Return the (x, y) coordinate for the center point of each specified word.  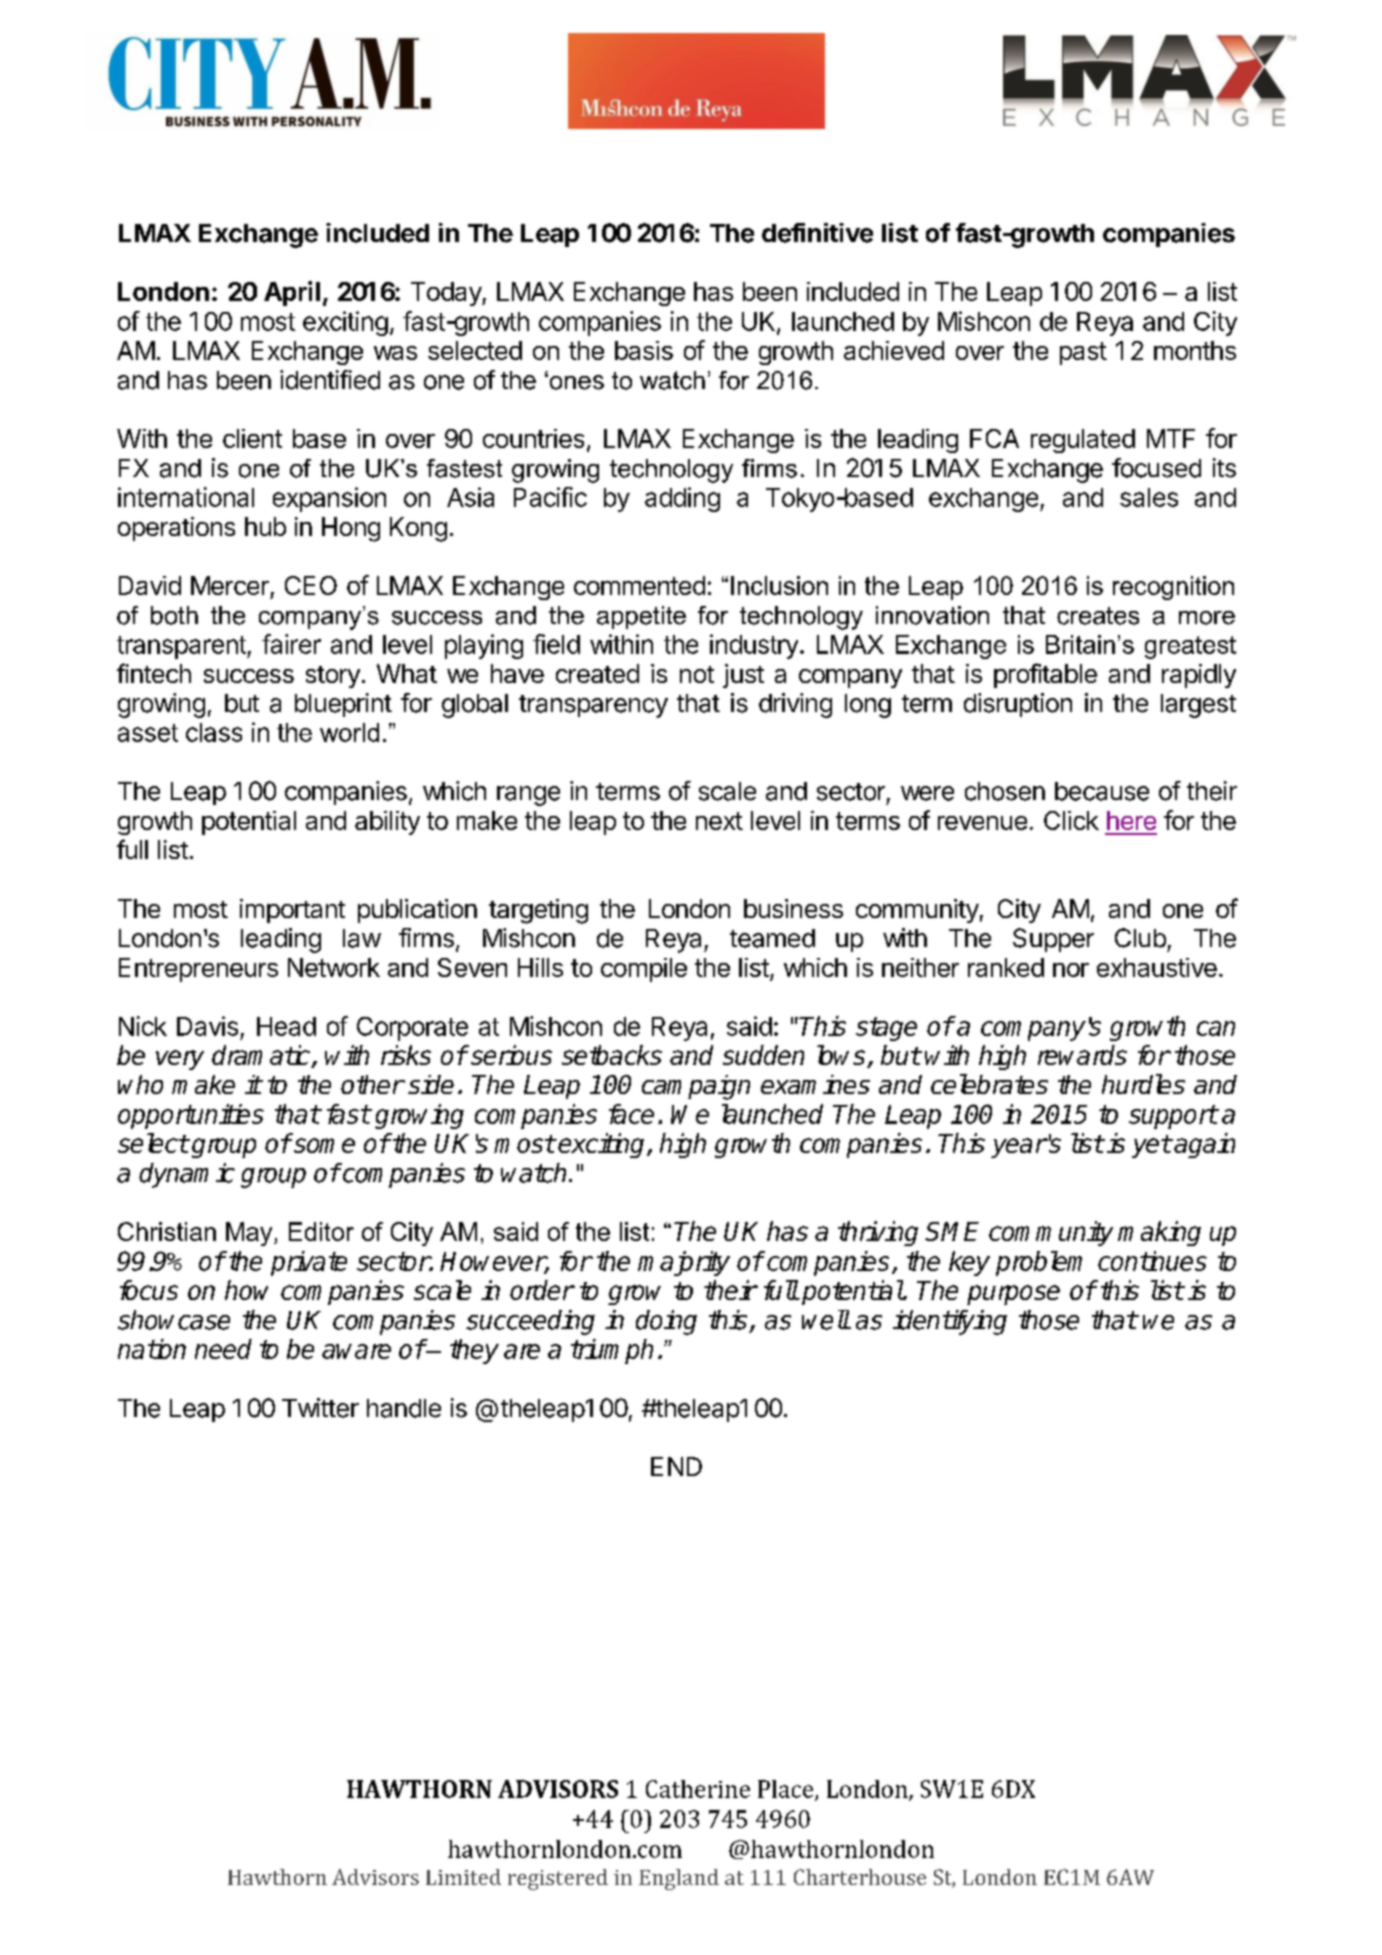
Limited (463, 1877)
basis (644, 350)
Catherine (698, 1789)
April (292, 293)
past (1083, 353)
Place (787, 1790)
